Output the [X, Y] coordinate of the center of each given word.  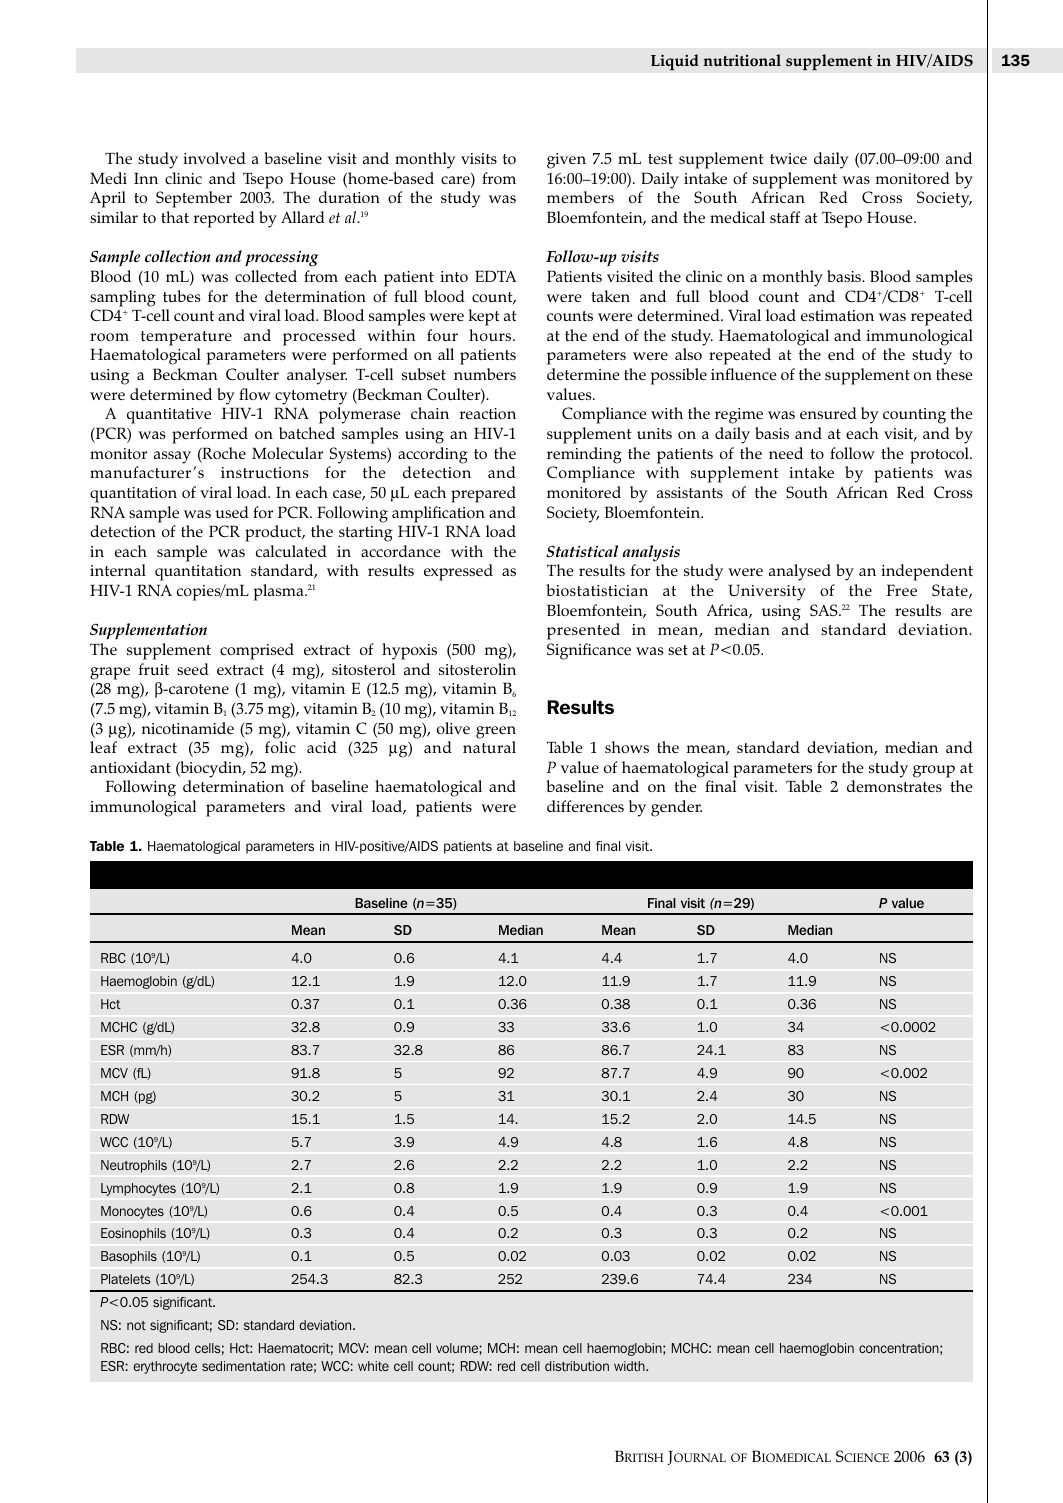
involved [214, 158]
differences [585, 806]
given [566, 161]
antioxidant [130, 767]
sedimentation [243, 1366]
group [934, 771]
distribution [577, 1366]
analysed [800, 572]
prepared [483, 494]
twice [788, 158]
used [232, 512]
